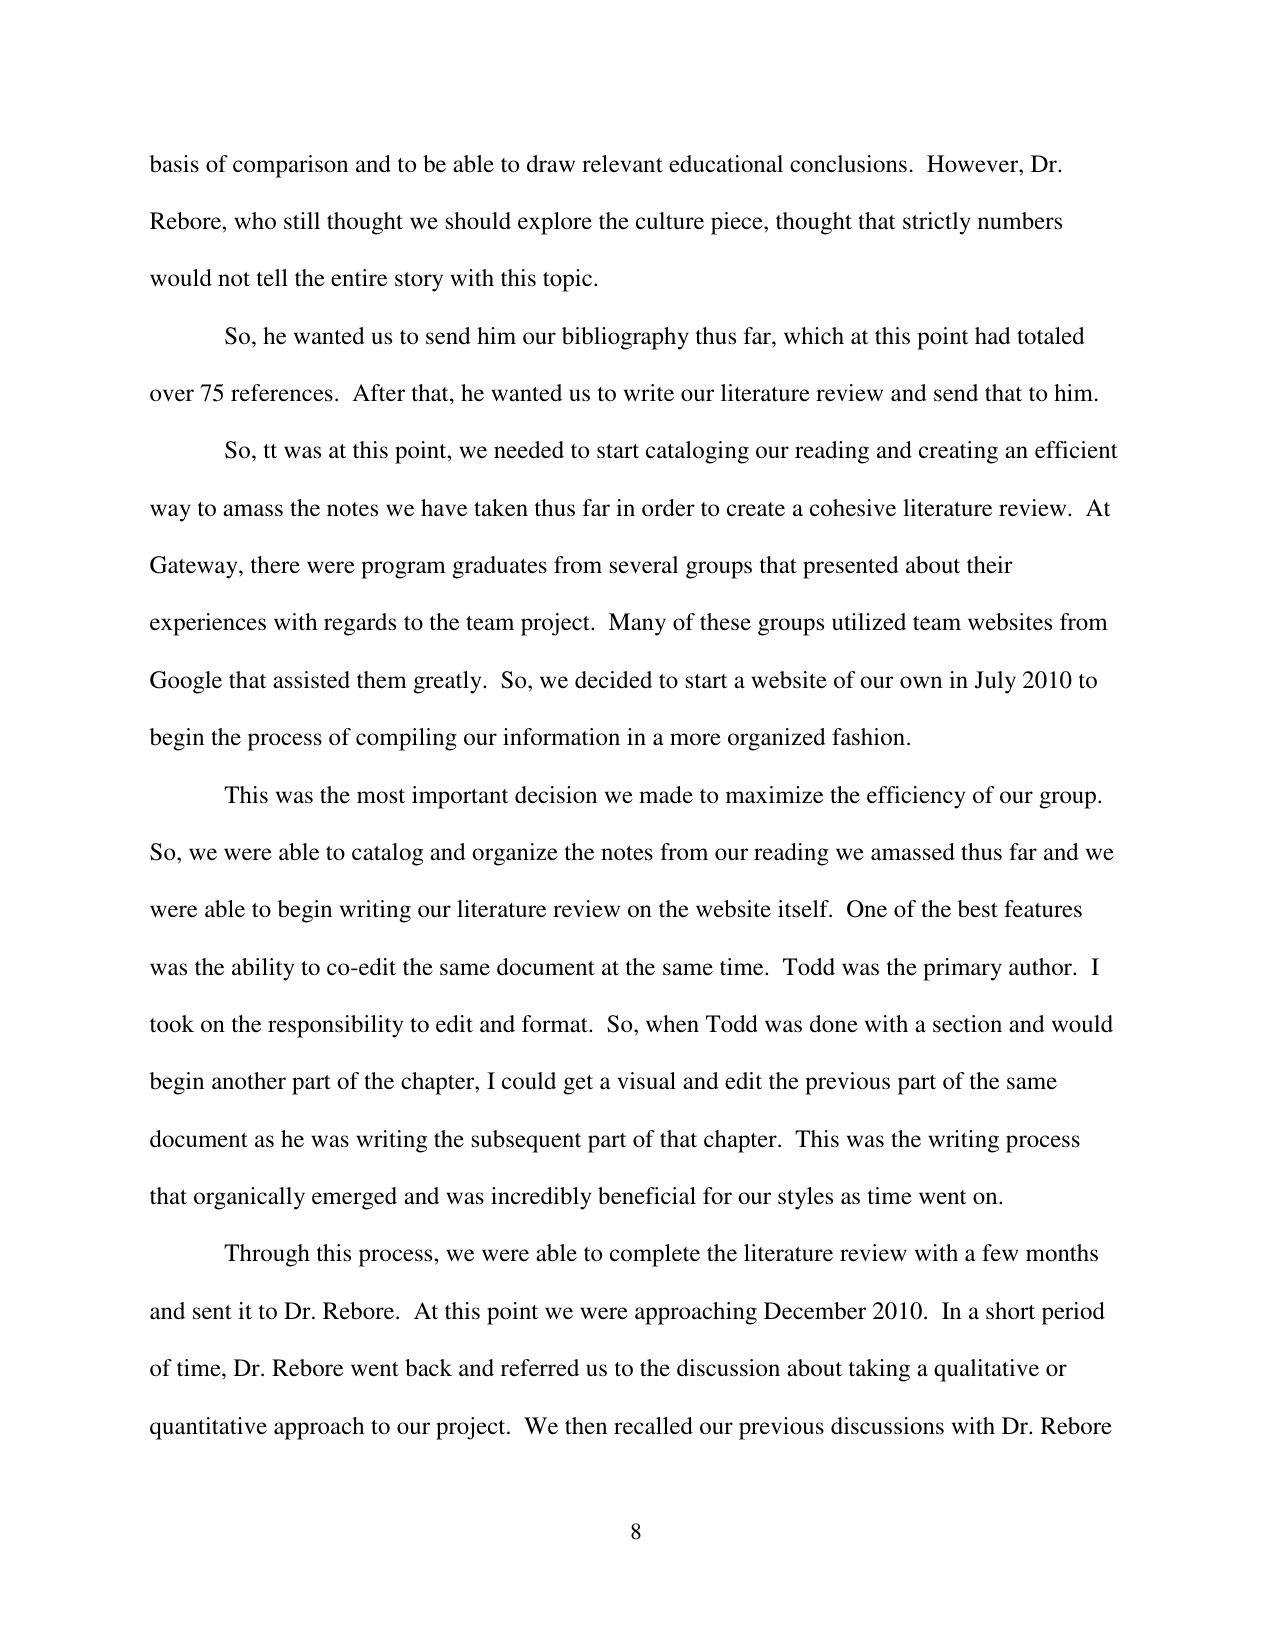  What do you see at coordinates (381, 796) in the image?
I see `most` at bounding box center [381, 796].
